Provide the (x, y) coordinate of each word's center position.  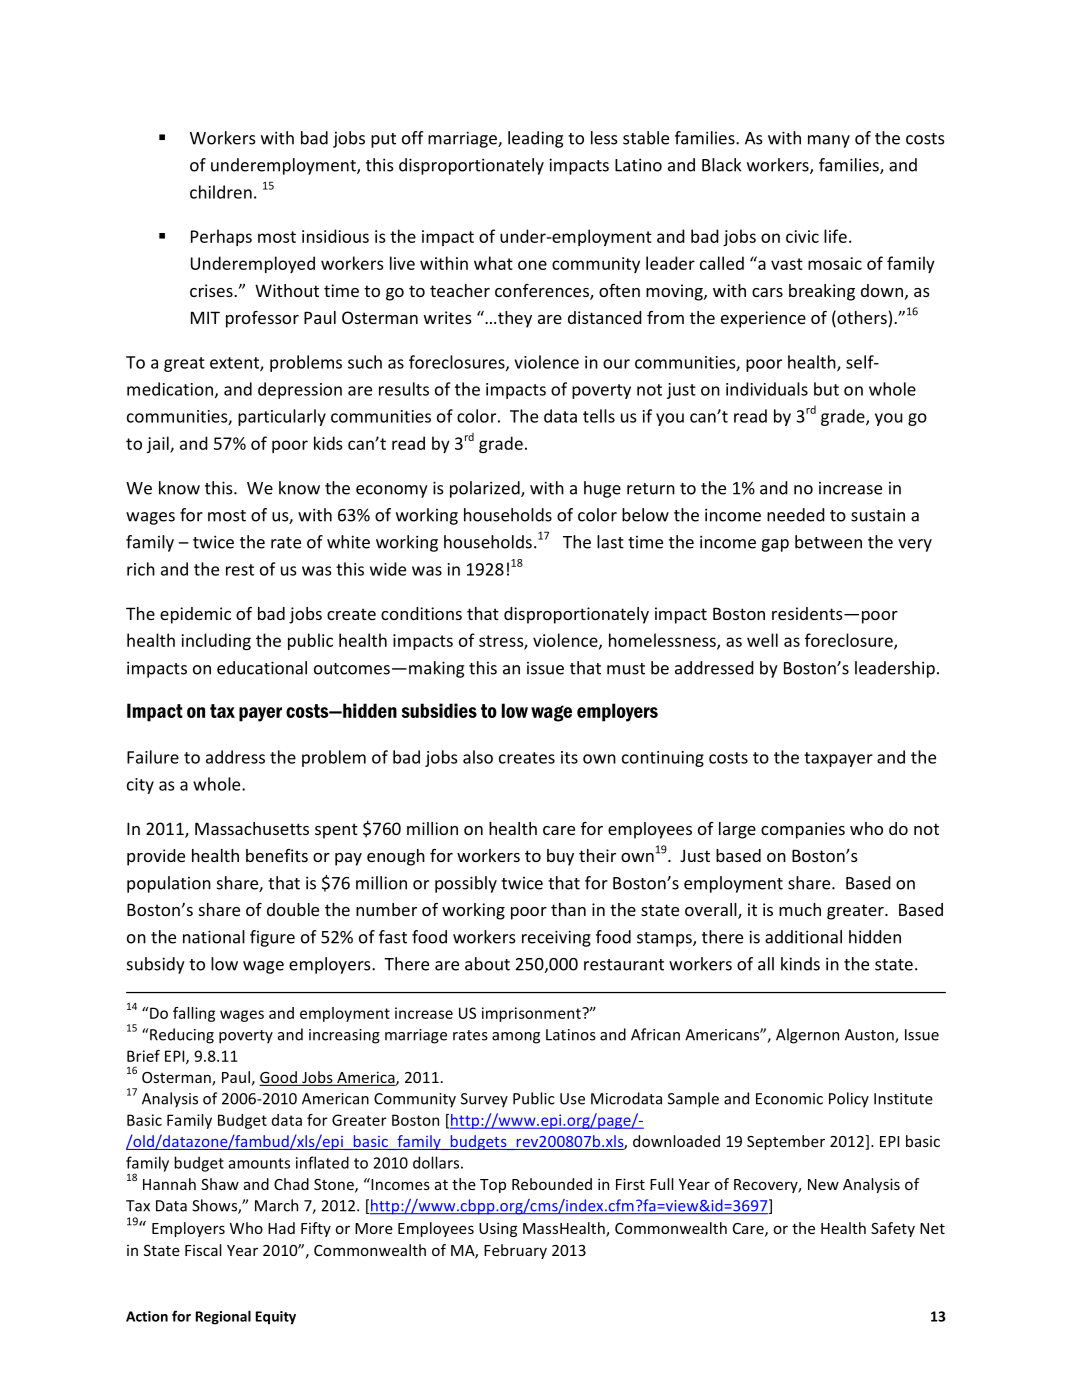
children (221, 192)
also (478, 757)
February (515, 1251)
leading (535, 139)
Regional (223, 1317)
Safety (893, 1229)
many (829, 141)
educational (262, 668)
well (762, 640)
